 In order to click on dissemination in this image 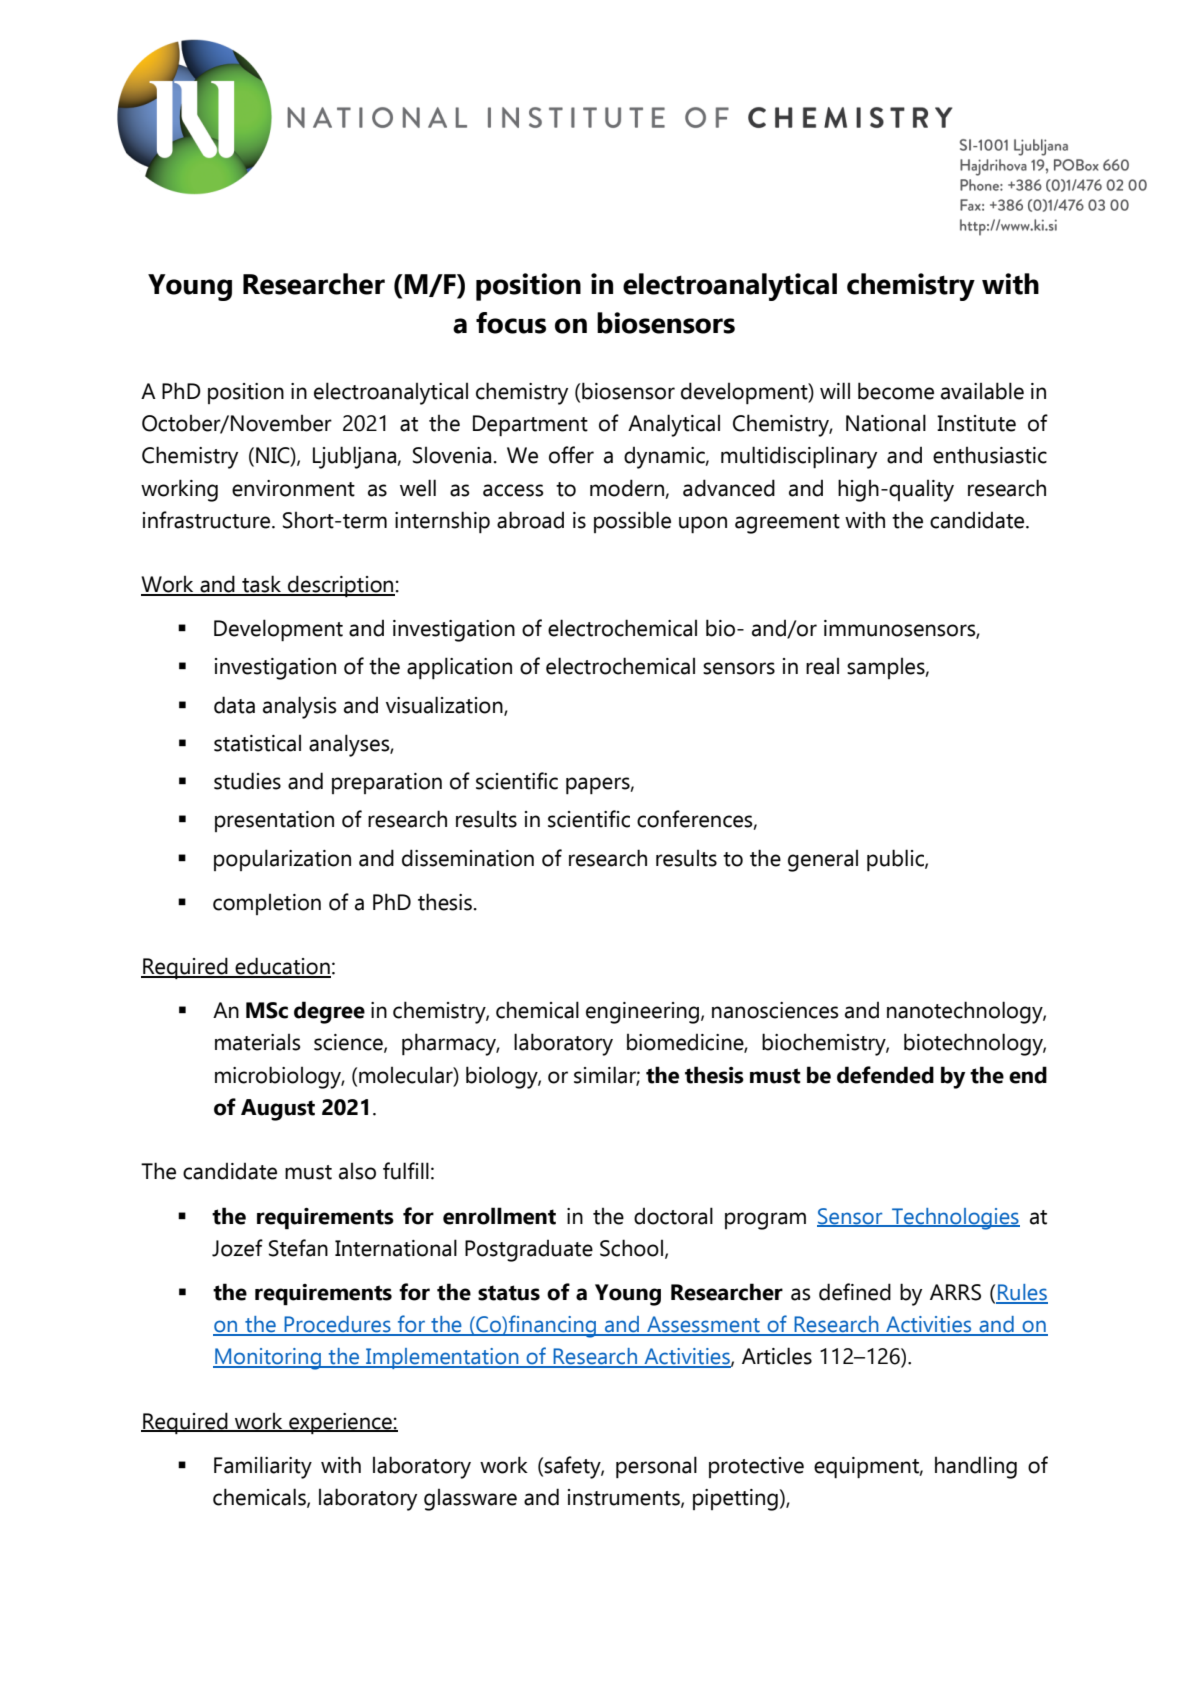, I will do `click(468, 858)`.
